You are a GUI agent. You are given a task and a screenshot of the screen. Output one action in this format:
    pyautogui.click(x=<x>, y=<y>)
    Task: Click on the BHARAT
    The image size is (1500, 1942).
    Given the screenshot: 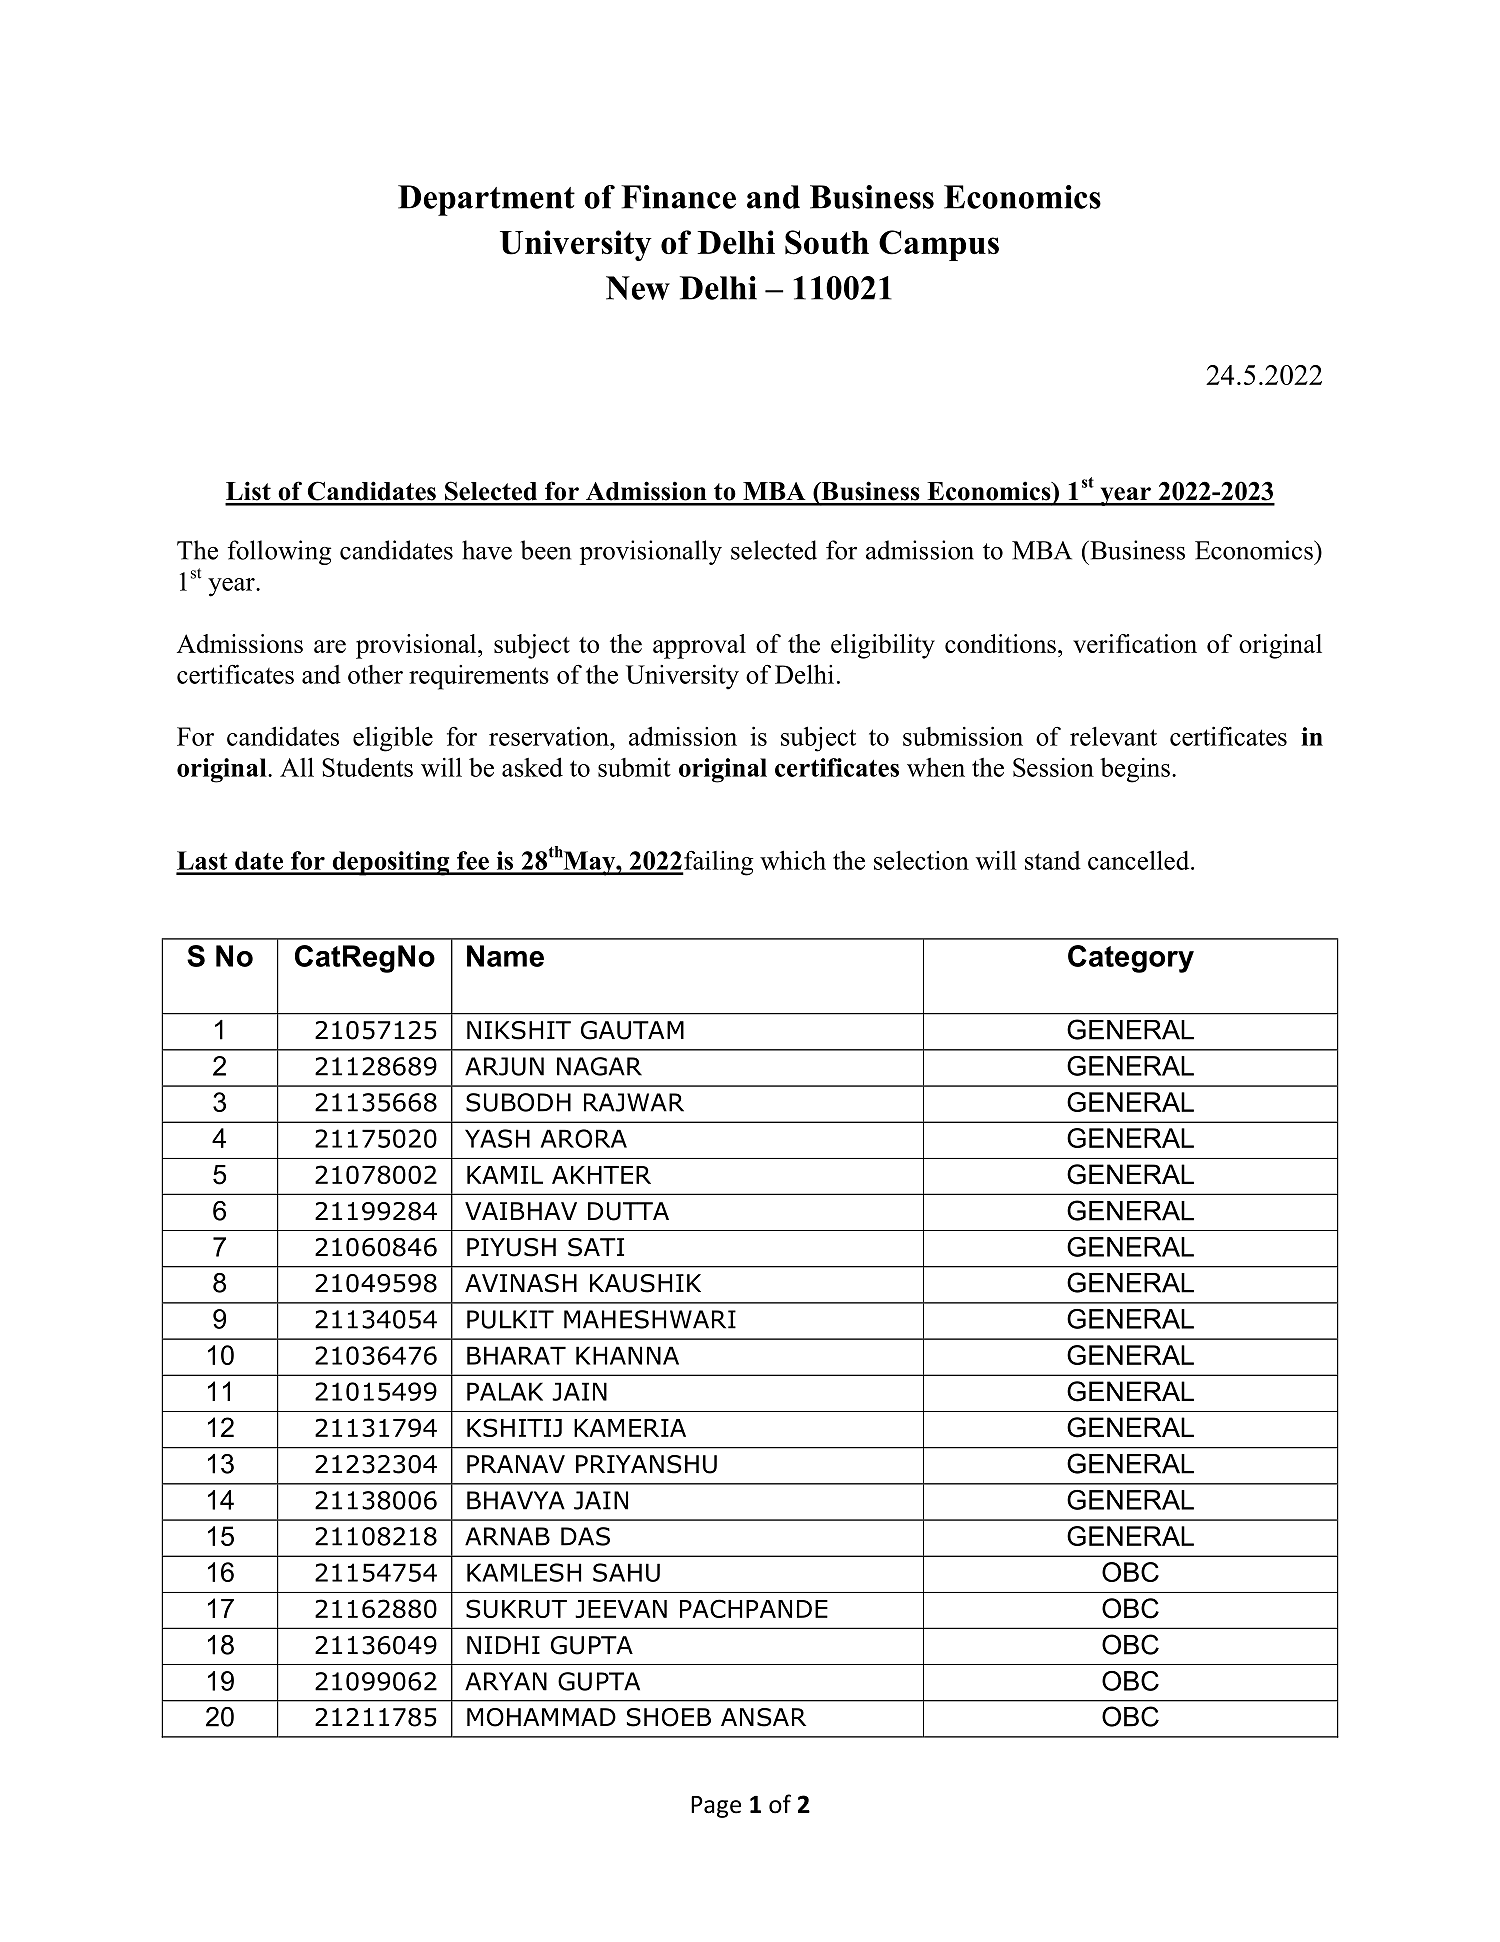 What is the action you would take?
    pyautogui.click(x=516, y=1355)
